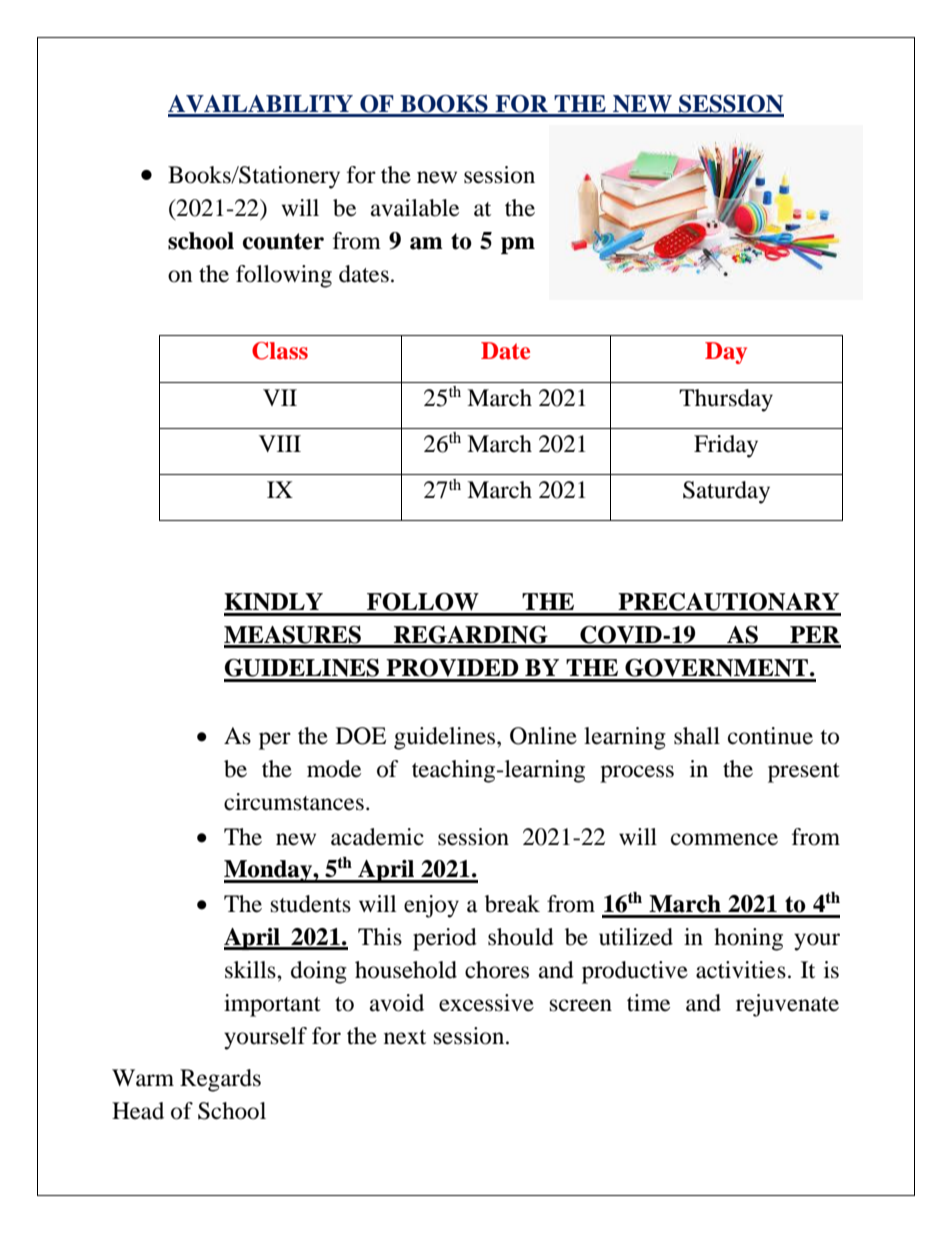  Describe the element at coordinates (220, 1080) in the screenshot. I see `Regards` at that location.
